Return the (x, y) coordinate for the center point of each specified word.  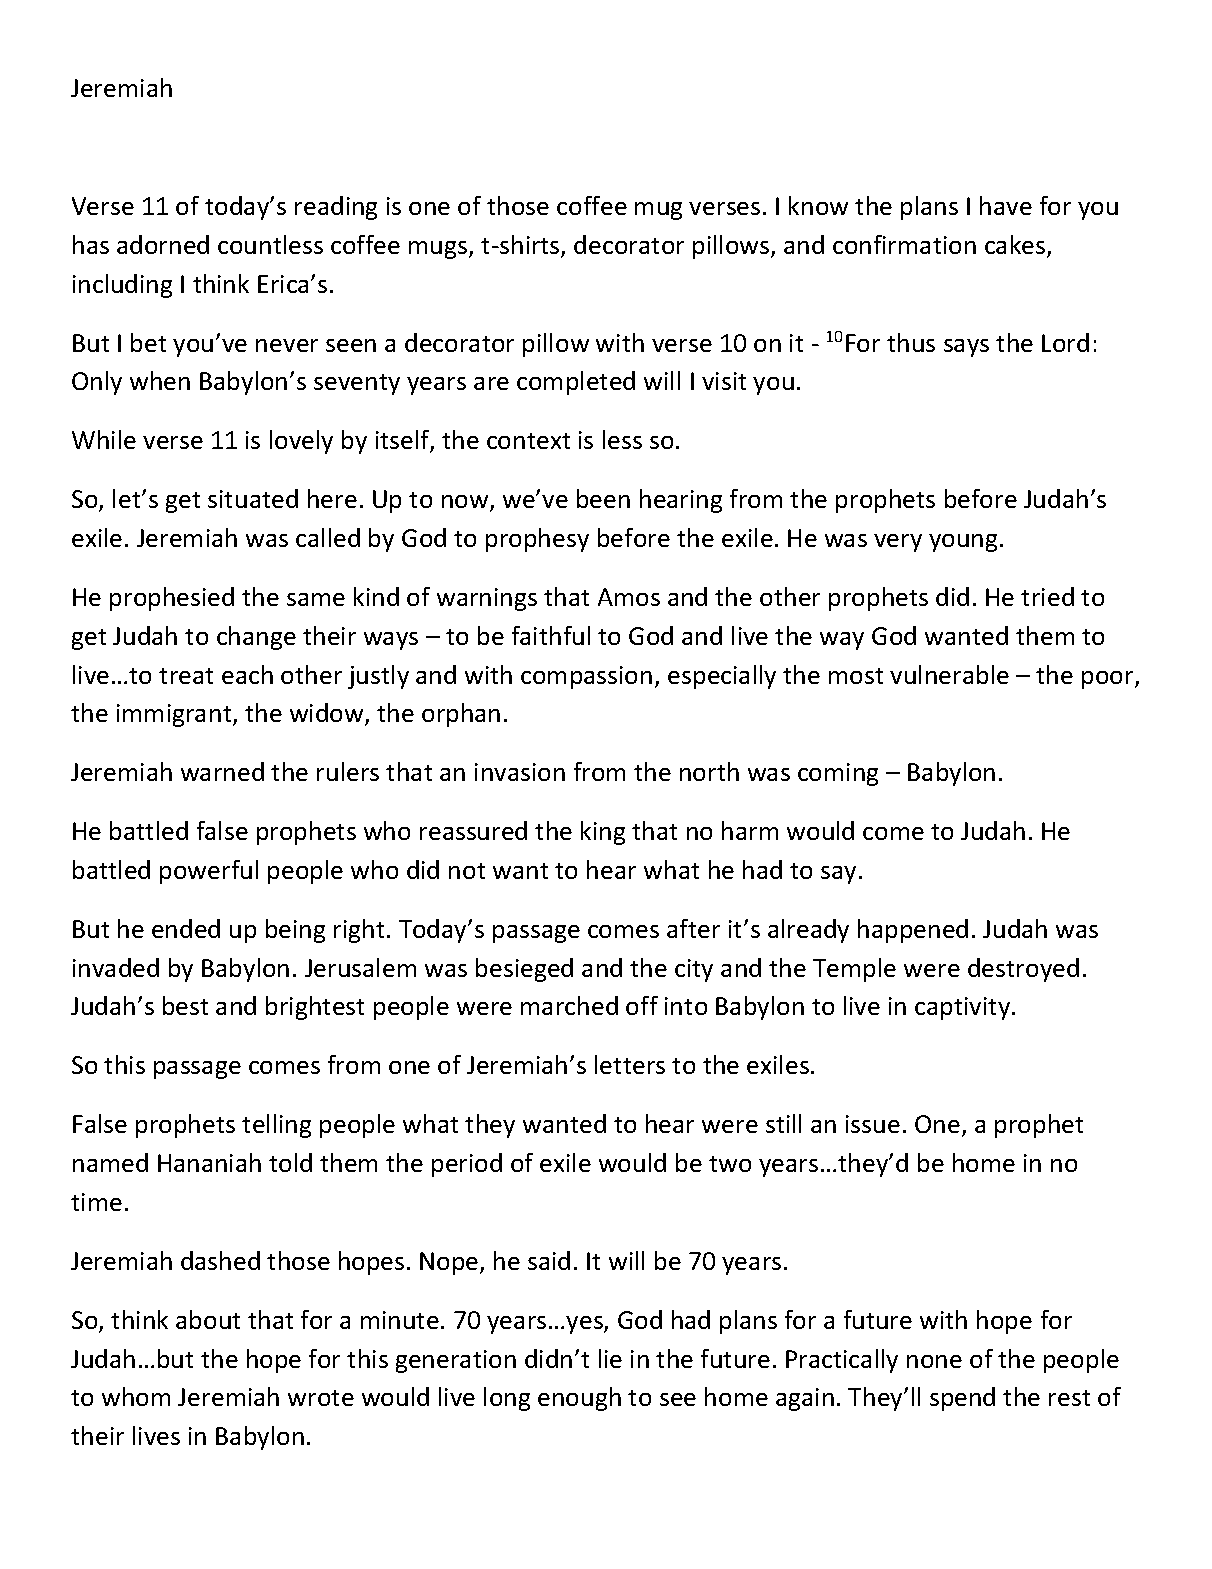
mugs (439, 250)
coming (838, 774)
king (603, 833)
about (208, 1319)
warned (222, 771)
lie (610, 1358)
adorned (163, 244)
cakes (1016, 246)
